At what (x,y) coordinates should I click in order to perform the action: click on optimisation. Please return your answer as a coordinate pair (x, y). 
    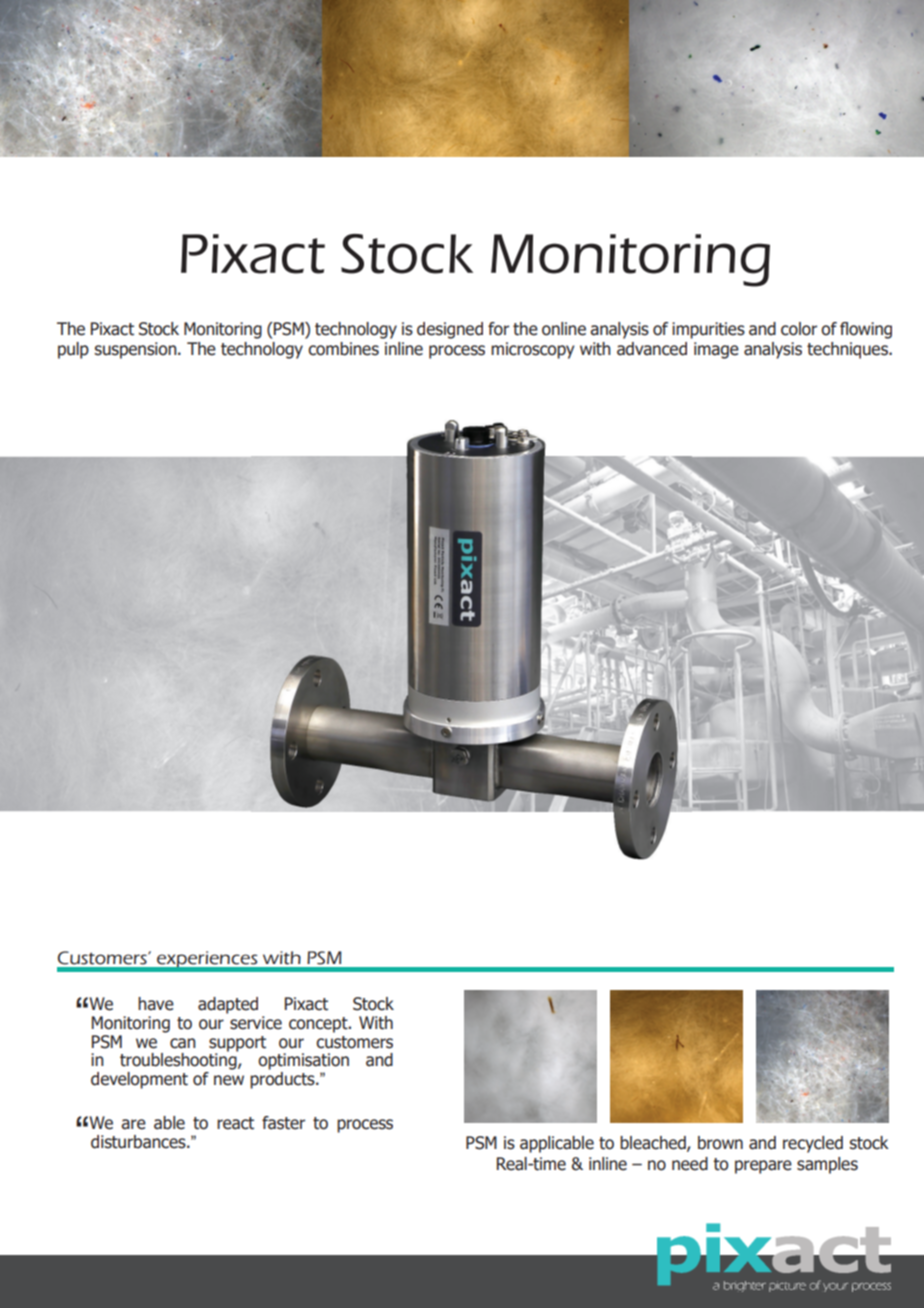
    Looking at the image, I should click on (303, 1061).
